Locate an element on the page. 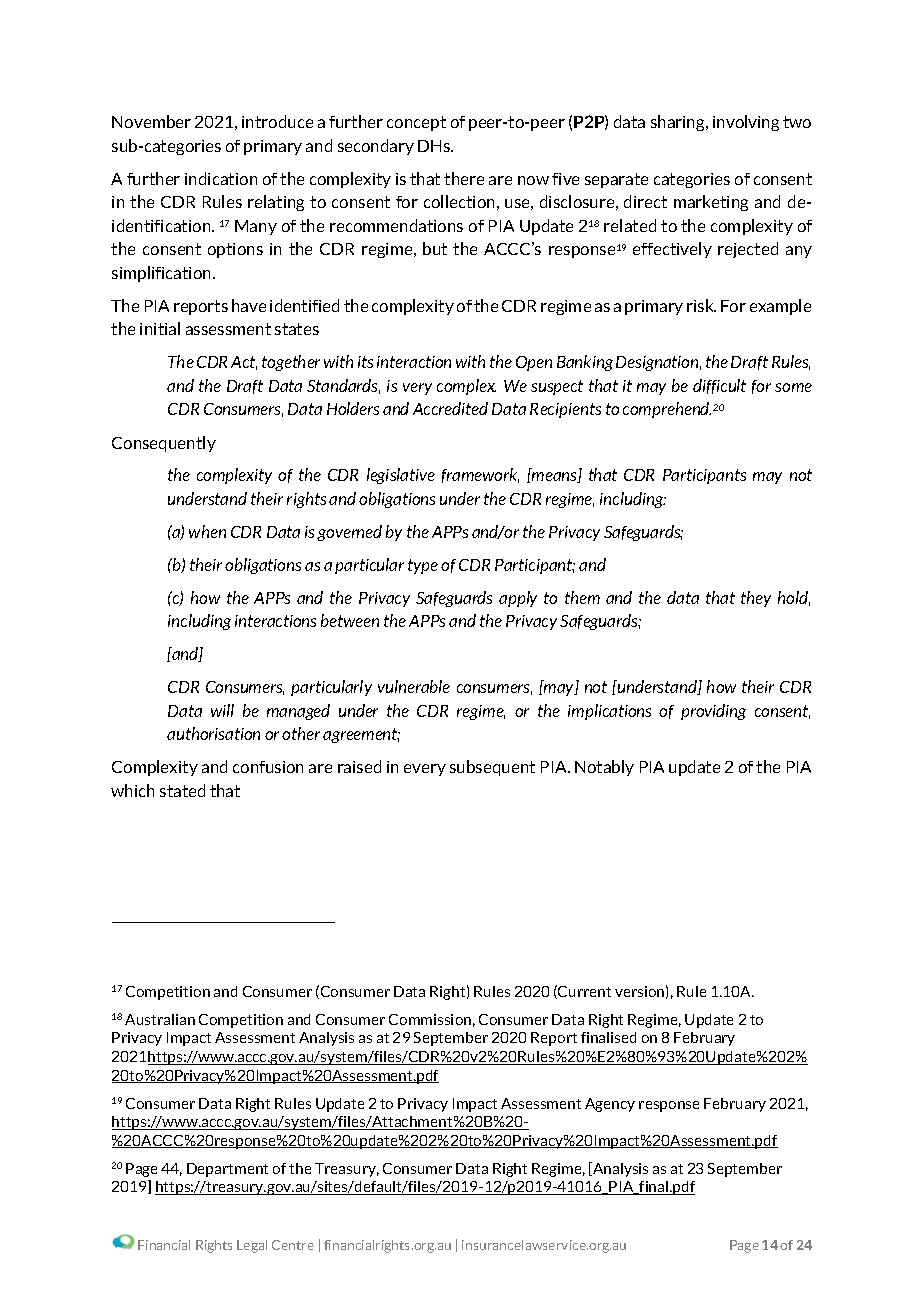 The height and width of the document is (1308, 924). involving is located at coordinates (746, 123).
